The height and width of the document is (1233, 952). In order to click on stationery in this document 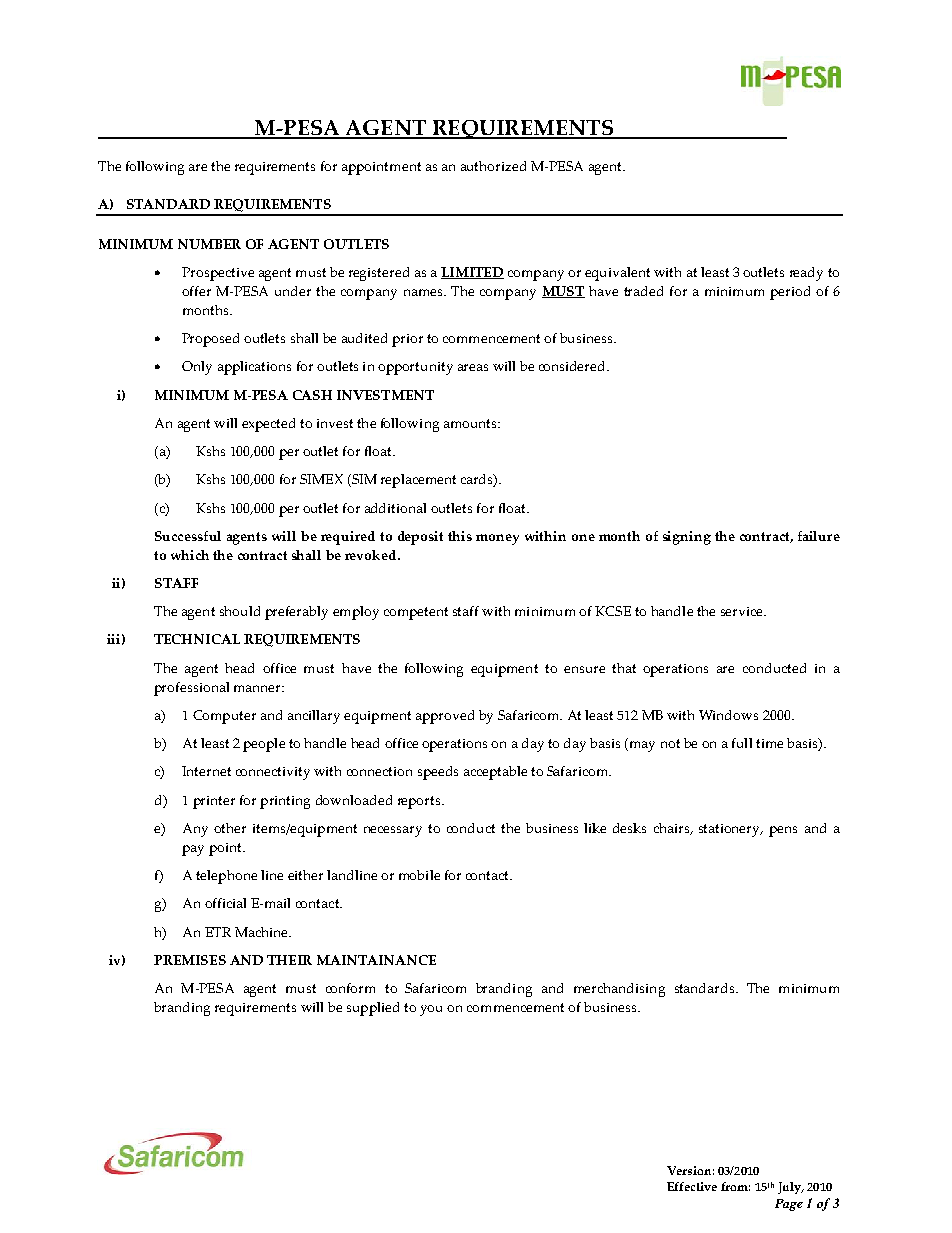, I will do `click(730, 830)`.
